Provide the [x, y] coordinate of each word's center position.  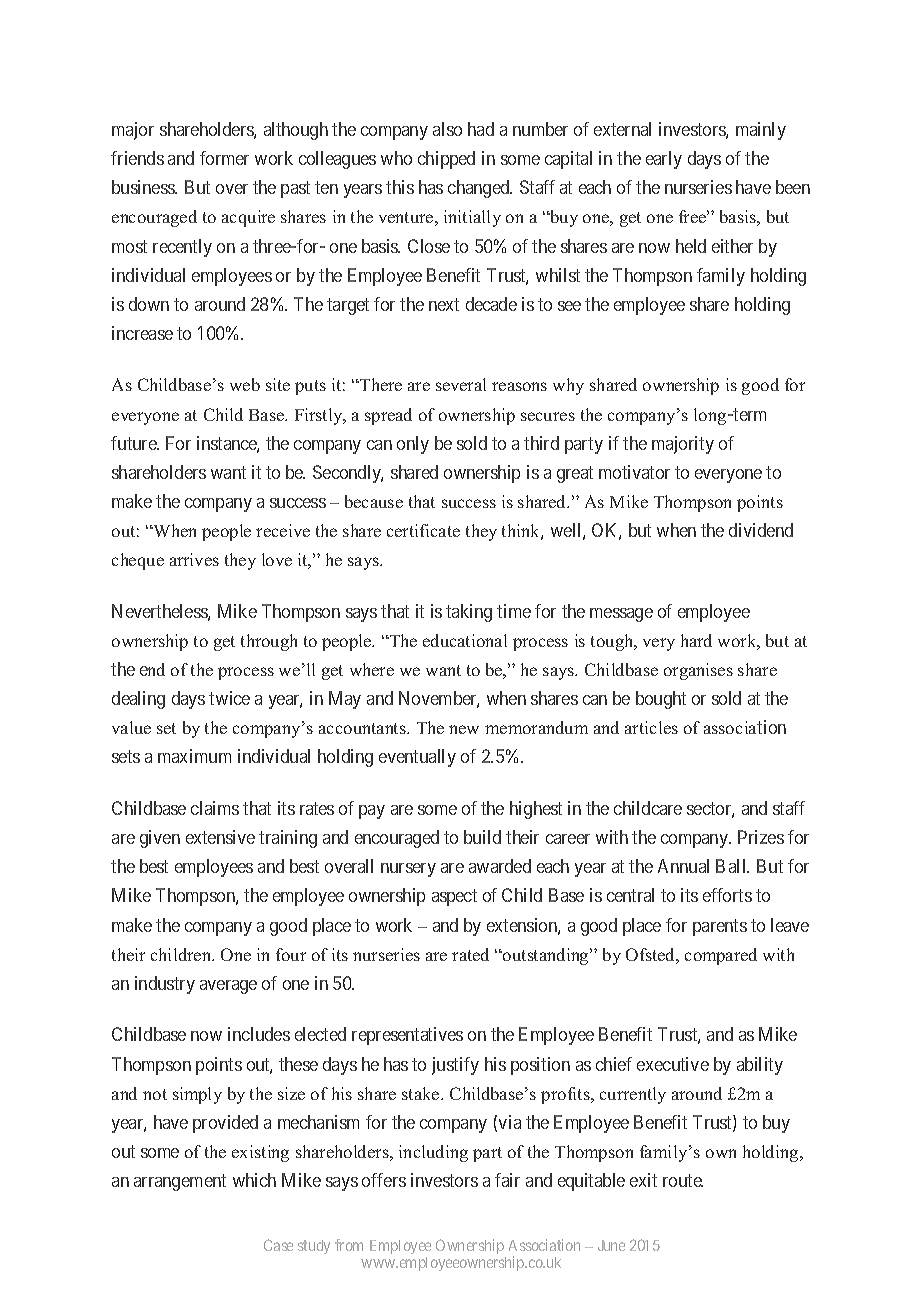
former [224, 158]
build [482, 837]
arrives [194, 559]
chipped [446, 160]
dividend [761, 530]
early [664, 160]
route [683, 1180]
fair [507, 1180]
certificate [423, 530]
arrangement [180, 1182]
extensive [220, 837]
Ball [732, 866]
